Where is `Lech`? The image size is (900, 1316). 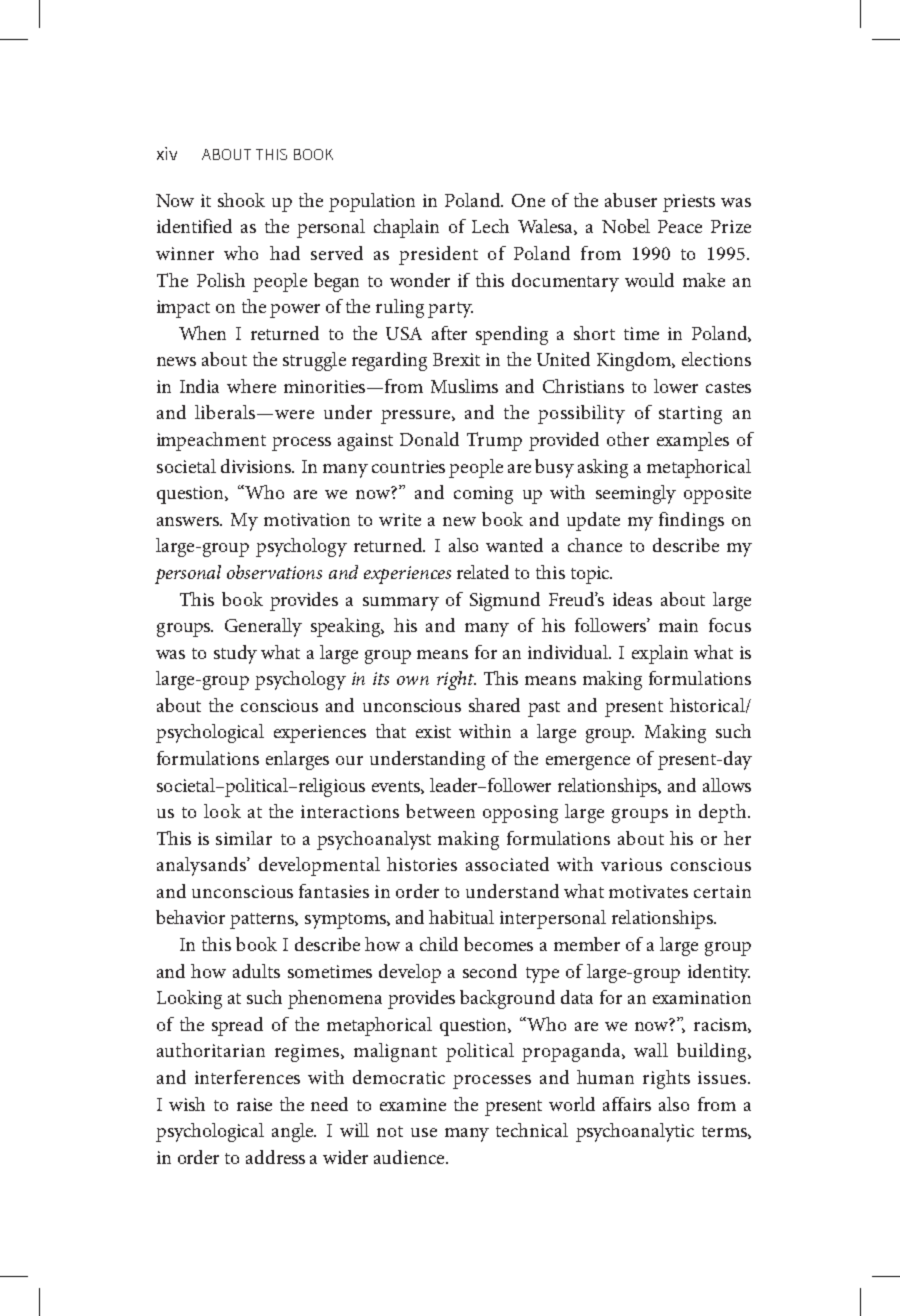
Lech is located at coordinates (490, 226).
